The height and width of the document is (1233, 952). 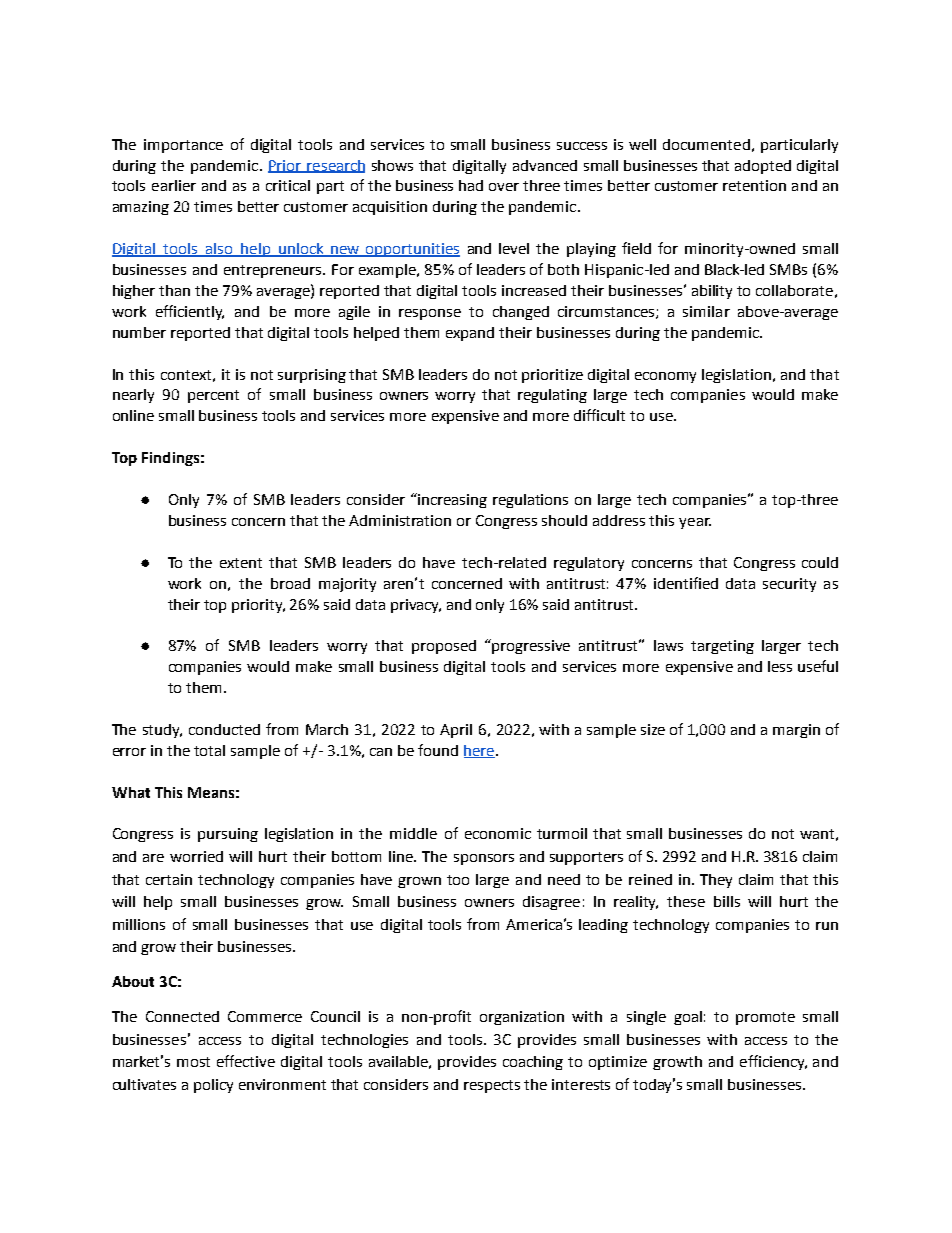 What do you see at coordinates (498, 833) in the document?
I see `economic` at bounding box center [498, 833].
